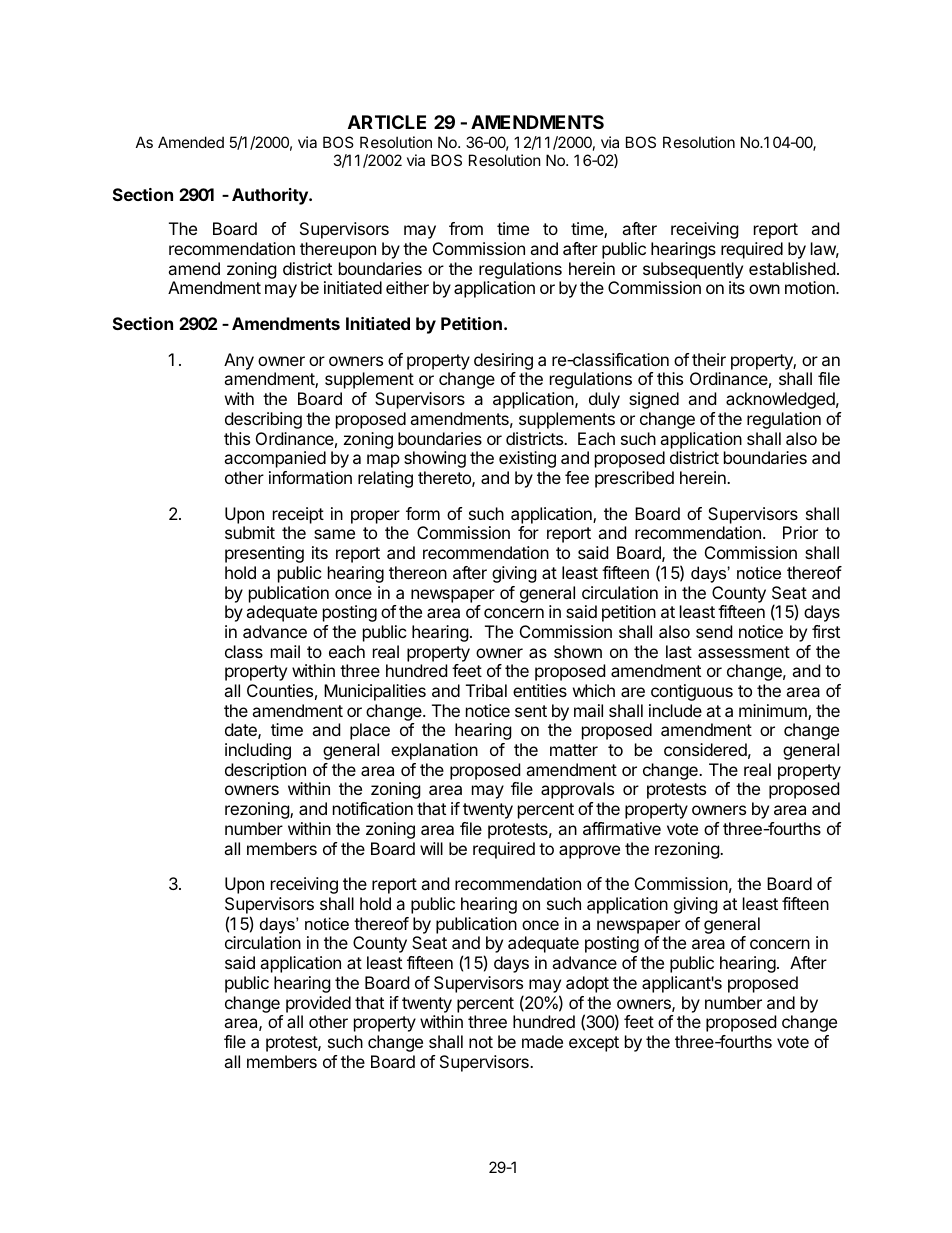  Describe the element at coordinates (466, 228) in the page. I see `from` at that location.
